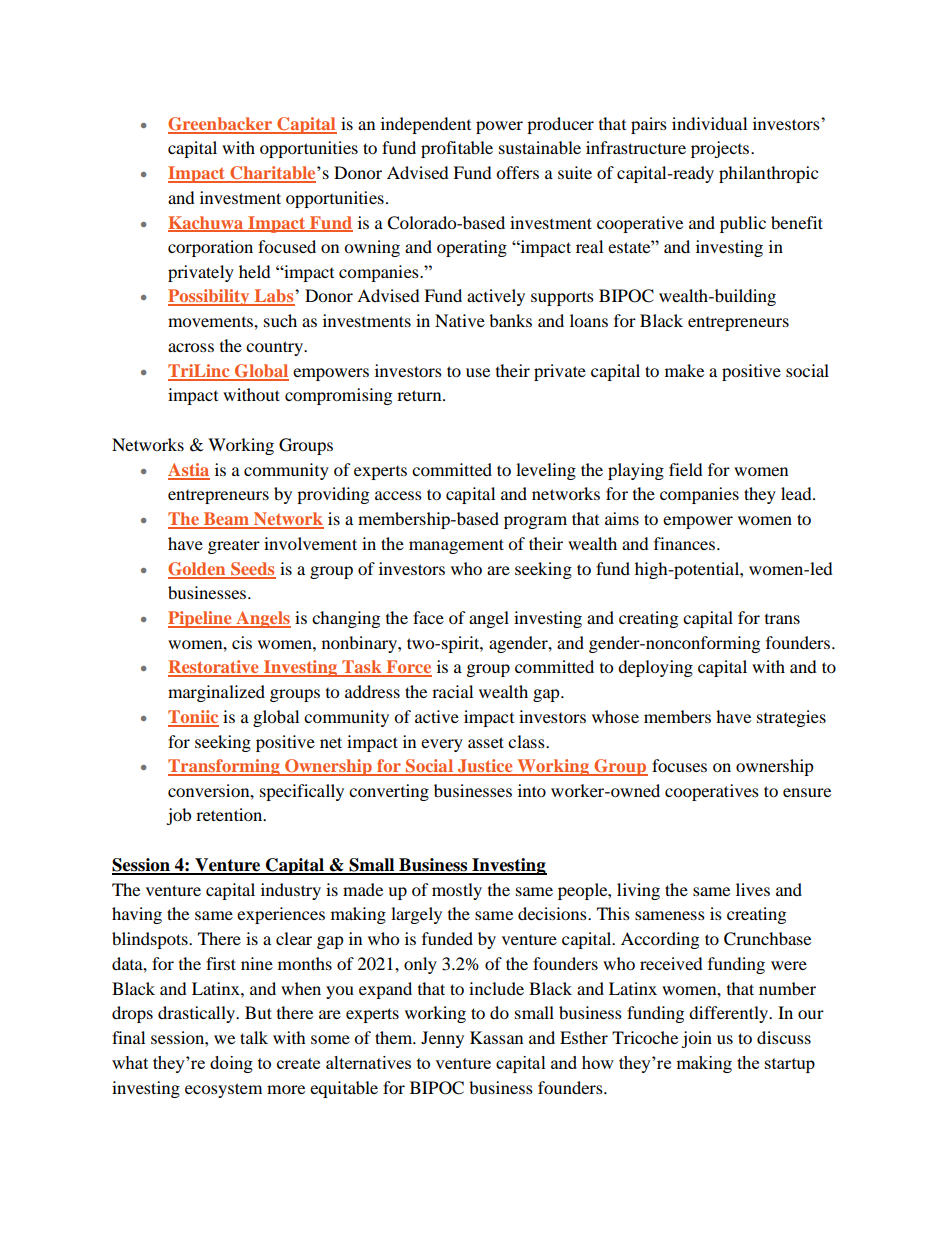  What do you see at coordinates (201, 619) in the screenshot?
I see `Pipeline` at bounding box center [201, 619].
